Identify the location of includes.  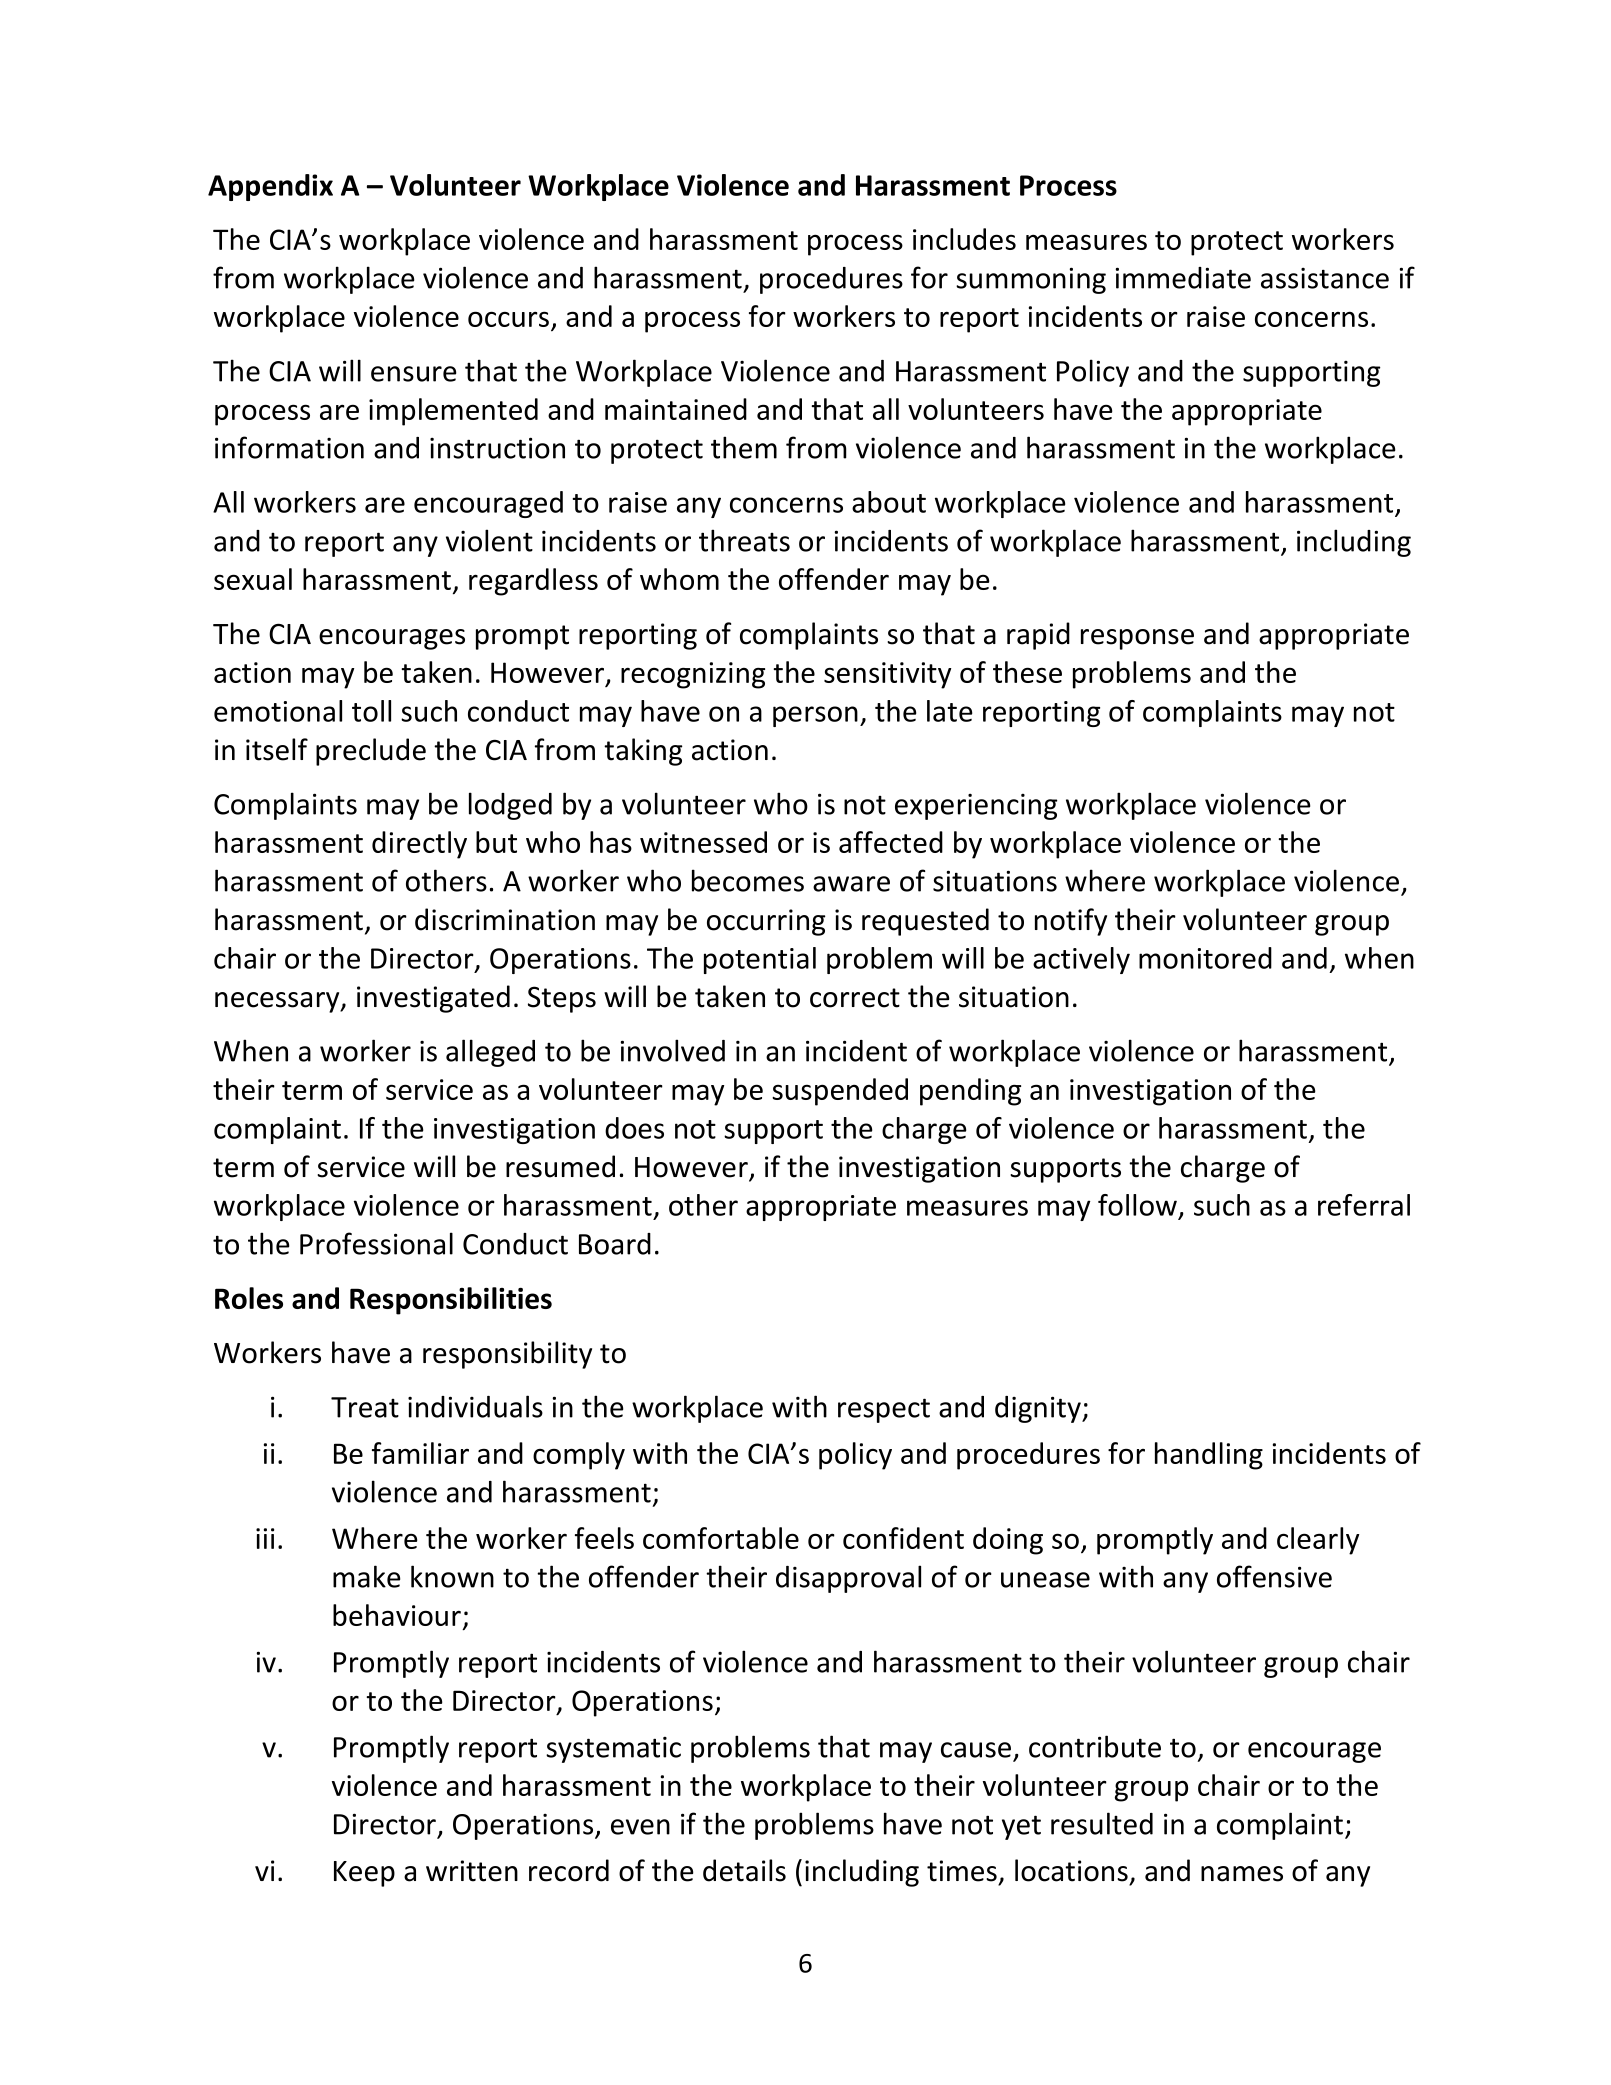
(964, 239).
